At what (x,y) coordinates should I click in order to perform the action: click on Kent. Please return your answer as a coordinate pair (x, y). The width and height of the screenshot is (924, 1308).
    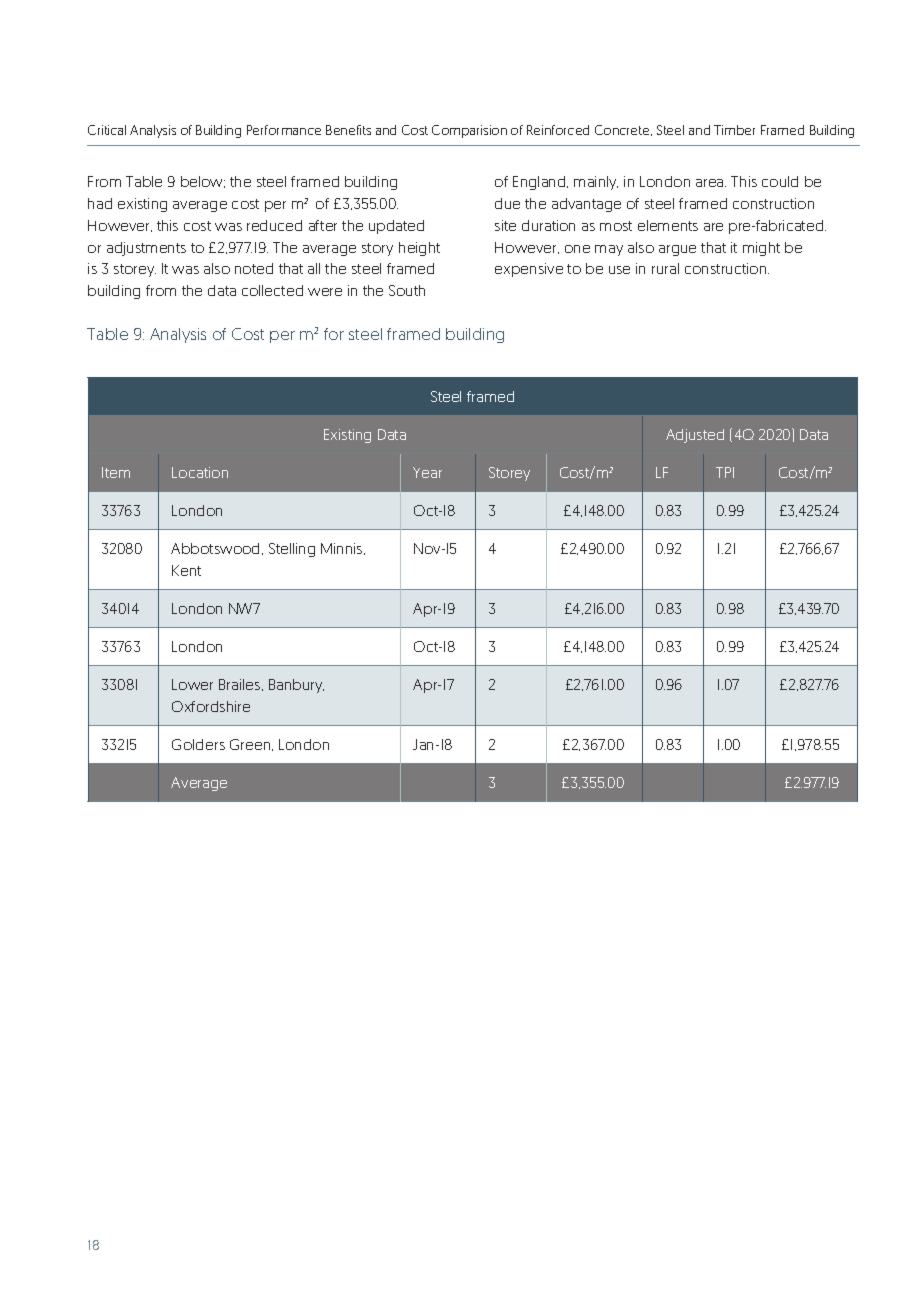
    Looking at the image, I should click on (186, 570).
